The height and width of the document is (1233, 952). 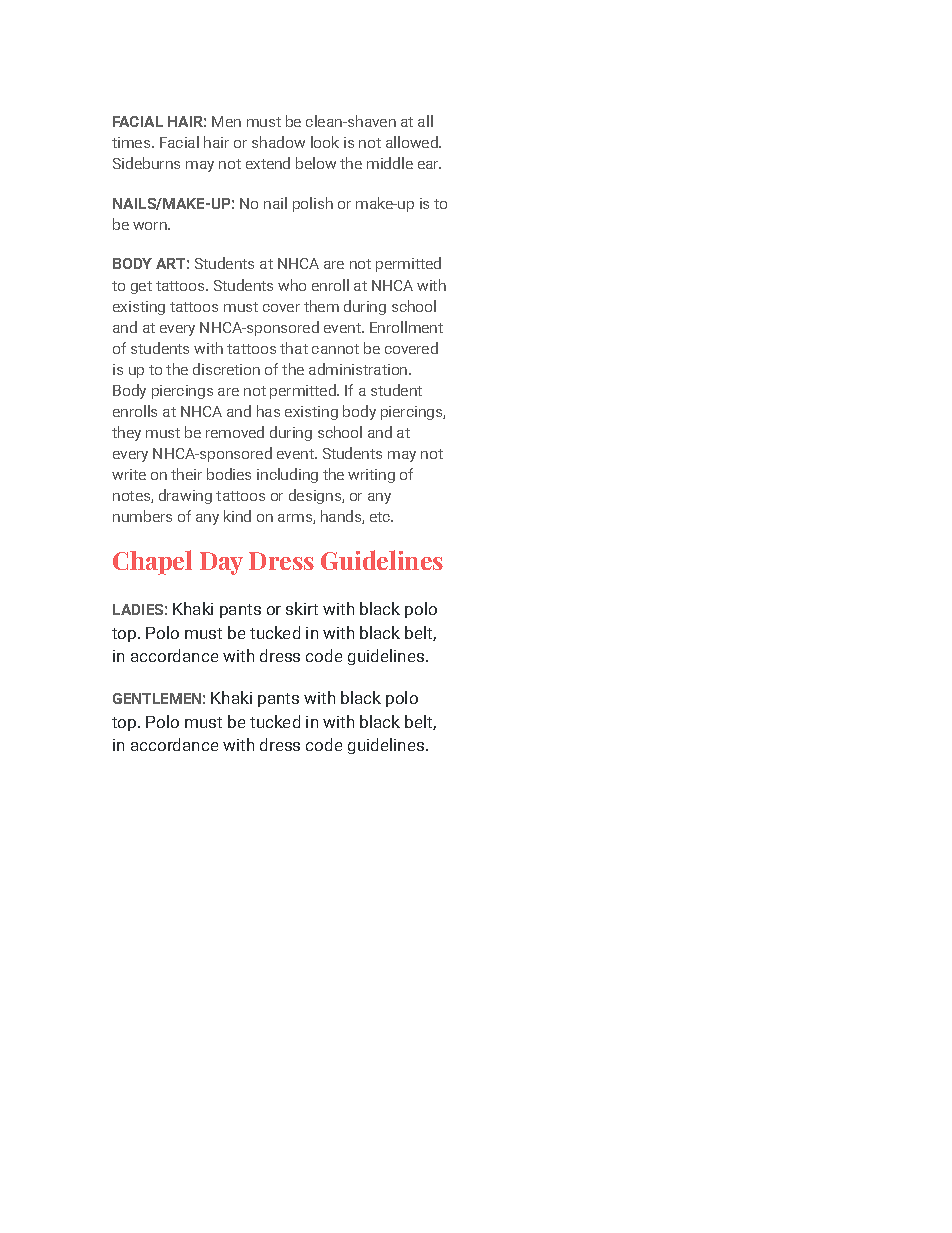 I want to click on get, so click(x=141, y=287).
